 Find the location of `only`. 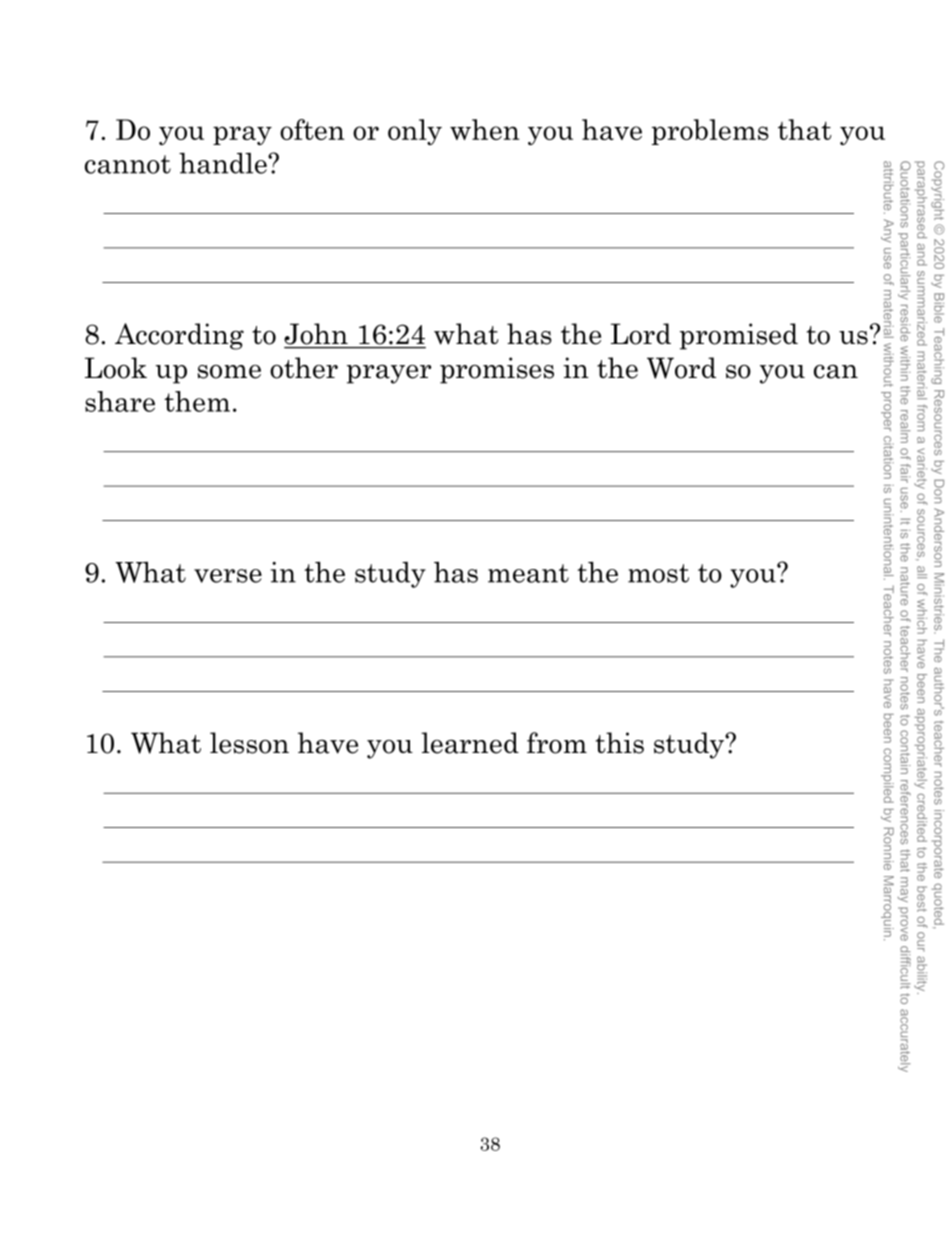

only is located at coordinates (415, 132).
